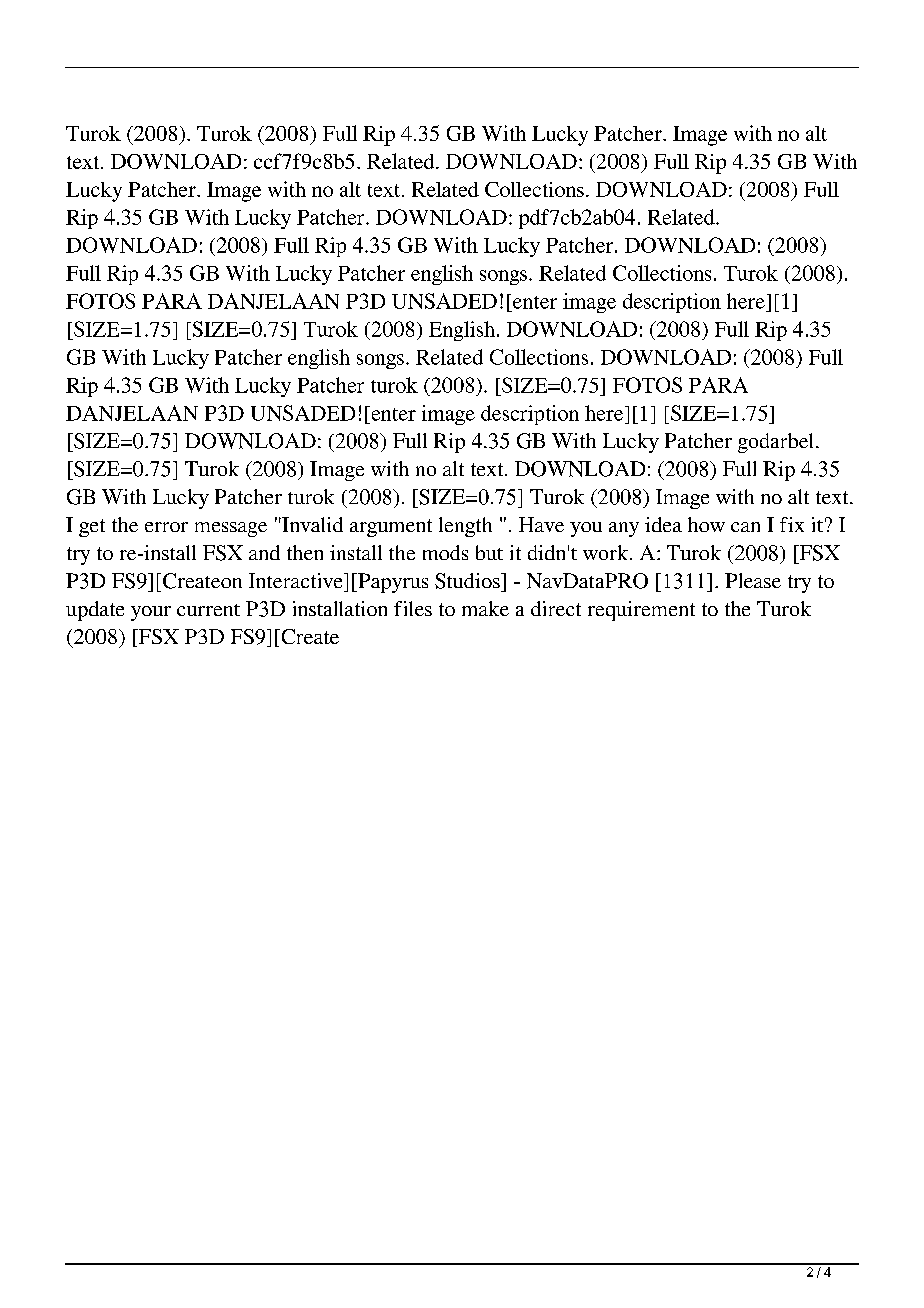 This document has width=924, height=1308. I want to click on direct, so click(556, 608).
